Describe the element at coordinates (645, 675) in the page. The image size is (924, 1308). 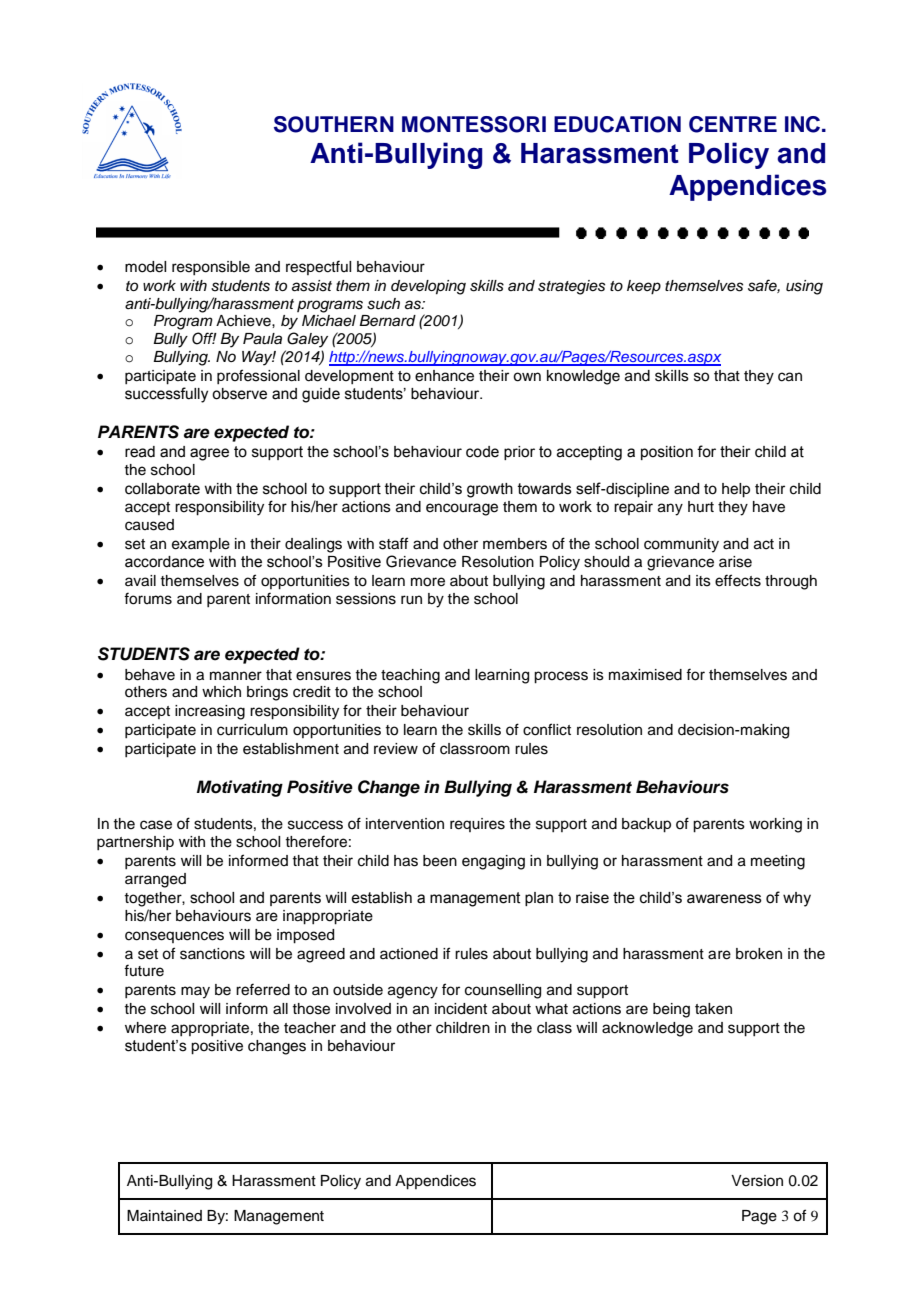
I see `maximised` at that location.
